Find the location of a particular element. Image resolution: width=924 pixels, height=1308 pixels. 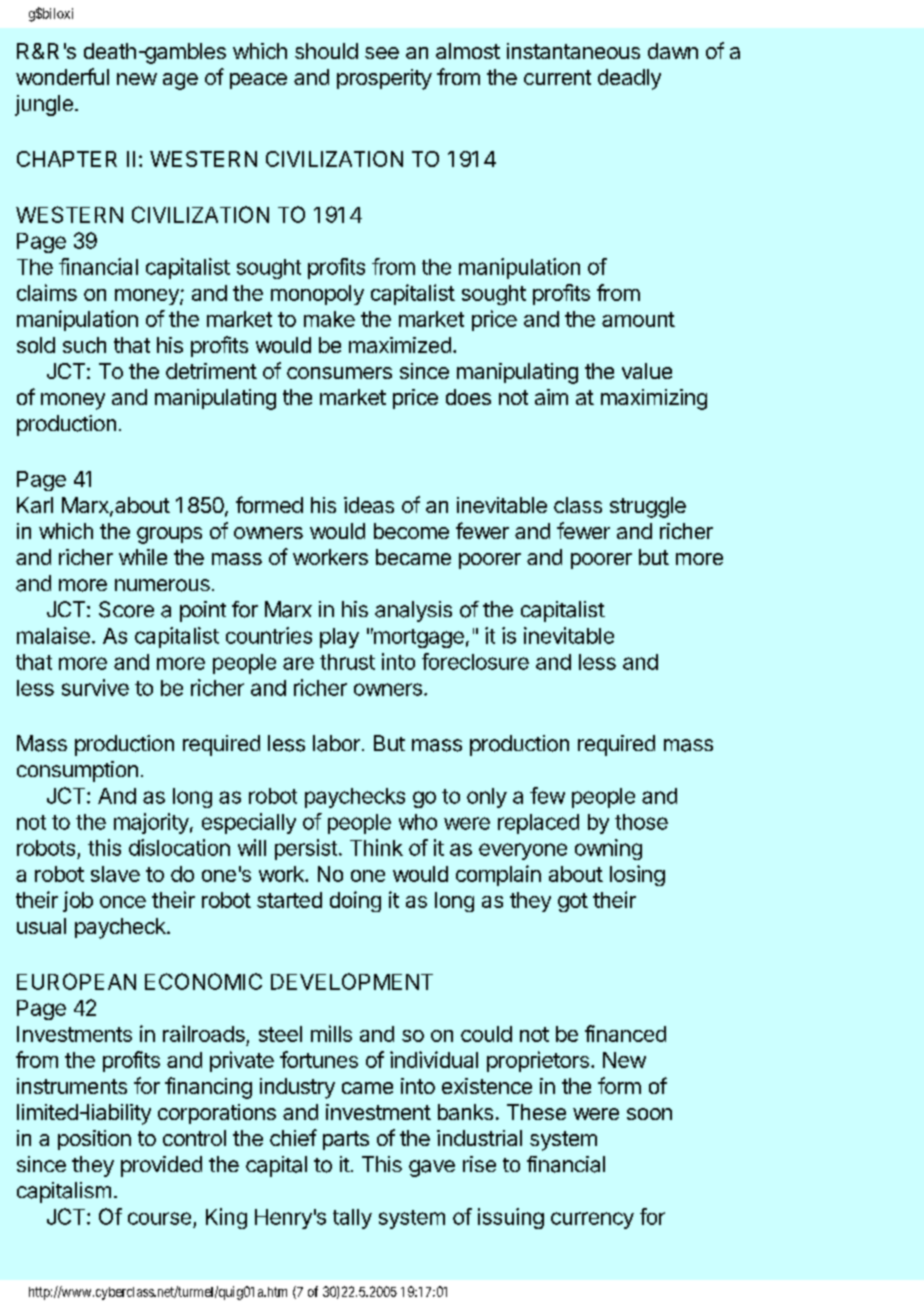

deadly is located at coordinates (629, 79).
